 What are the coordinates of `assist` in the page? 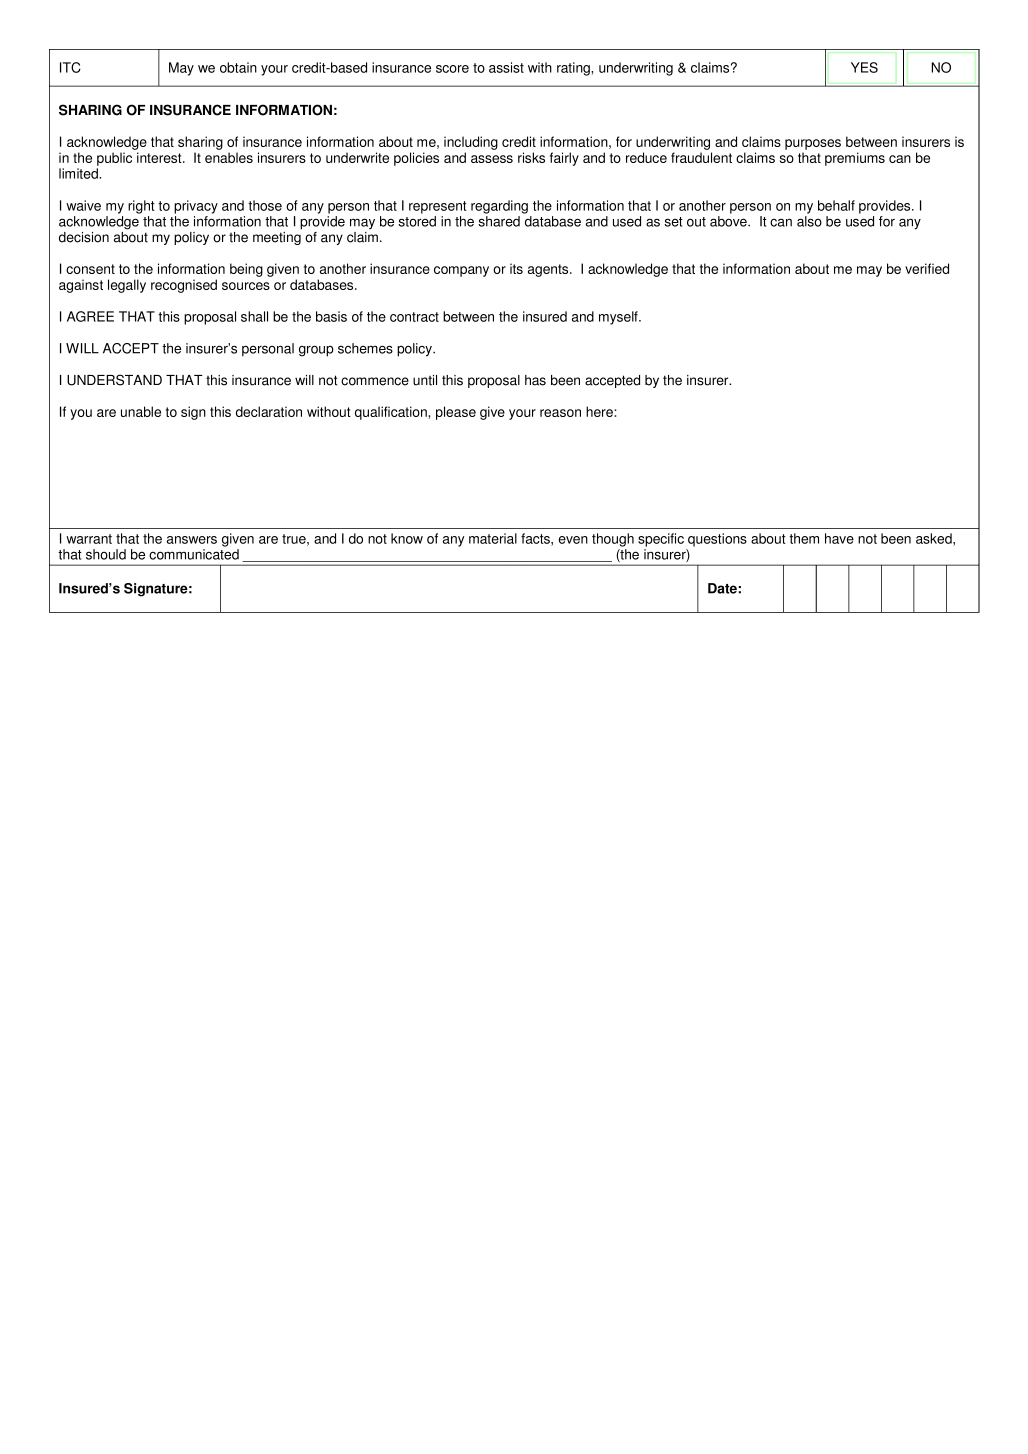 It's located at (506, 67).
